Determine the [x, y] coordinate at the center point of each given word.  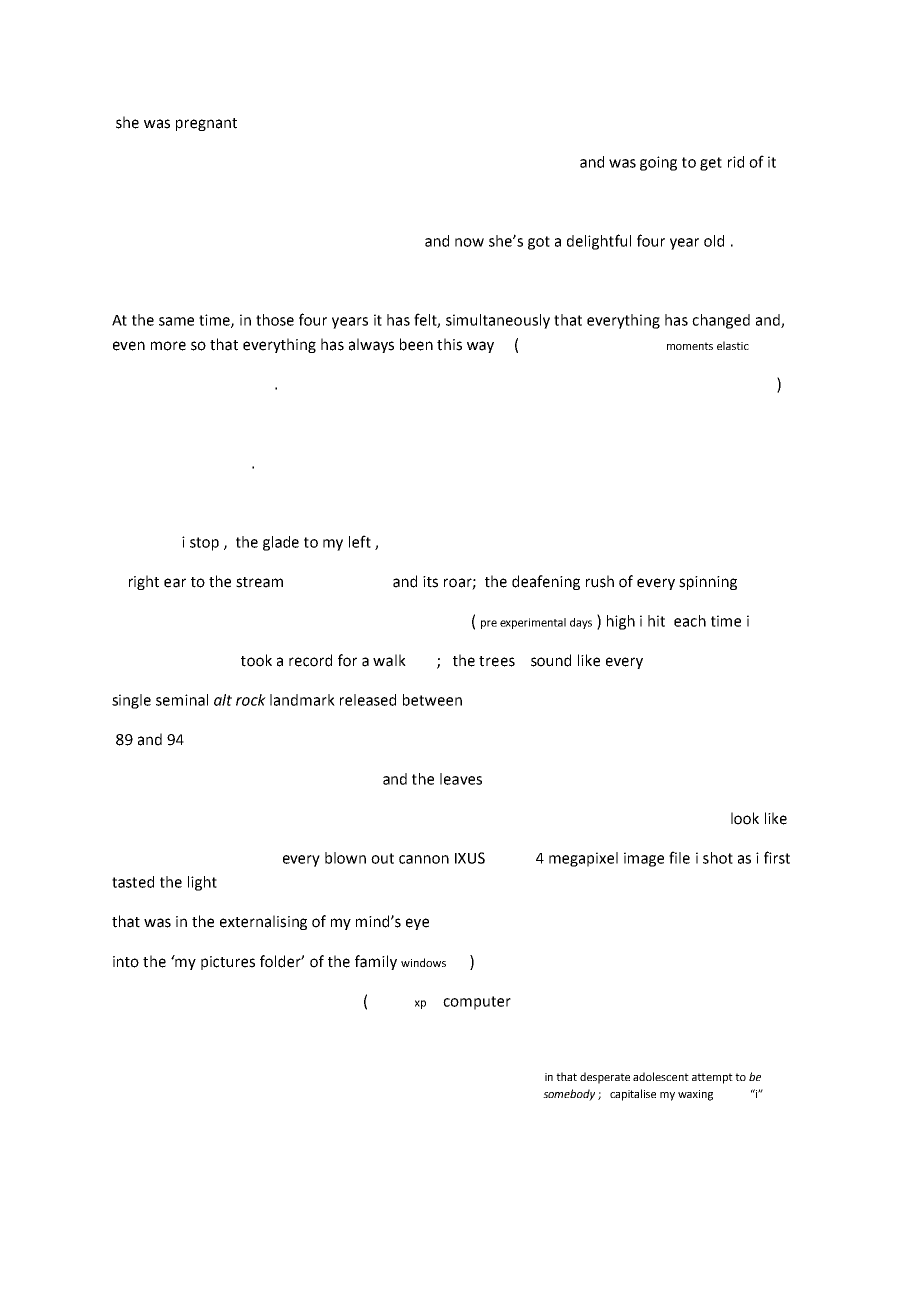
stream [259, 582]
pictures [228, 963]
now [469, 242]
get [711, 164]
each [690, 621]
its [430, 582]
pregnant [206, 124]
